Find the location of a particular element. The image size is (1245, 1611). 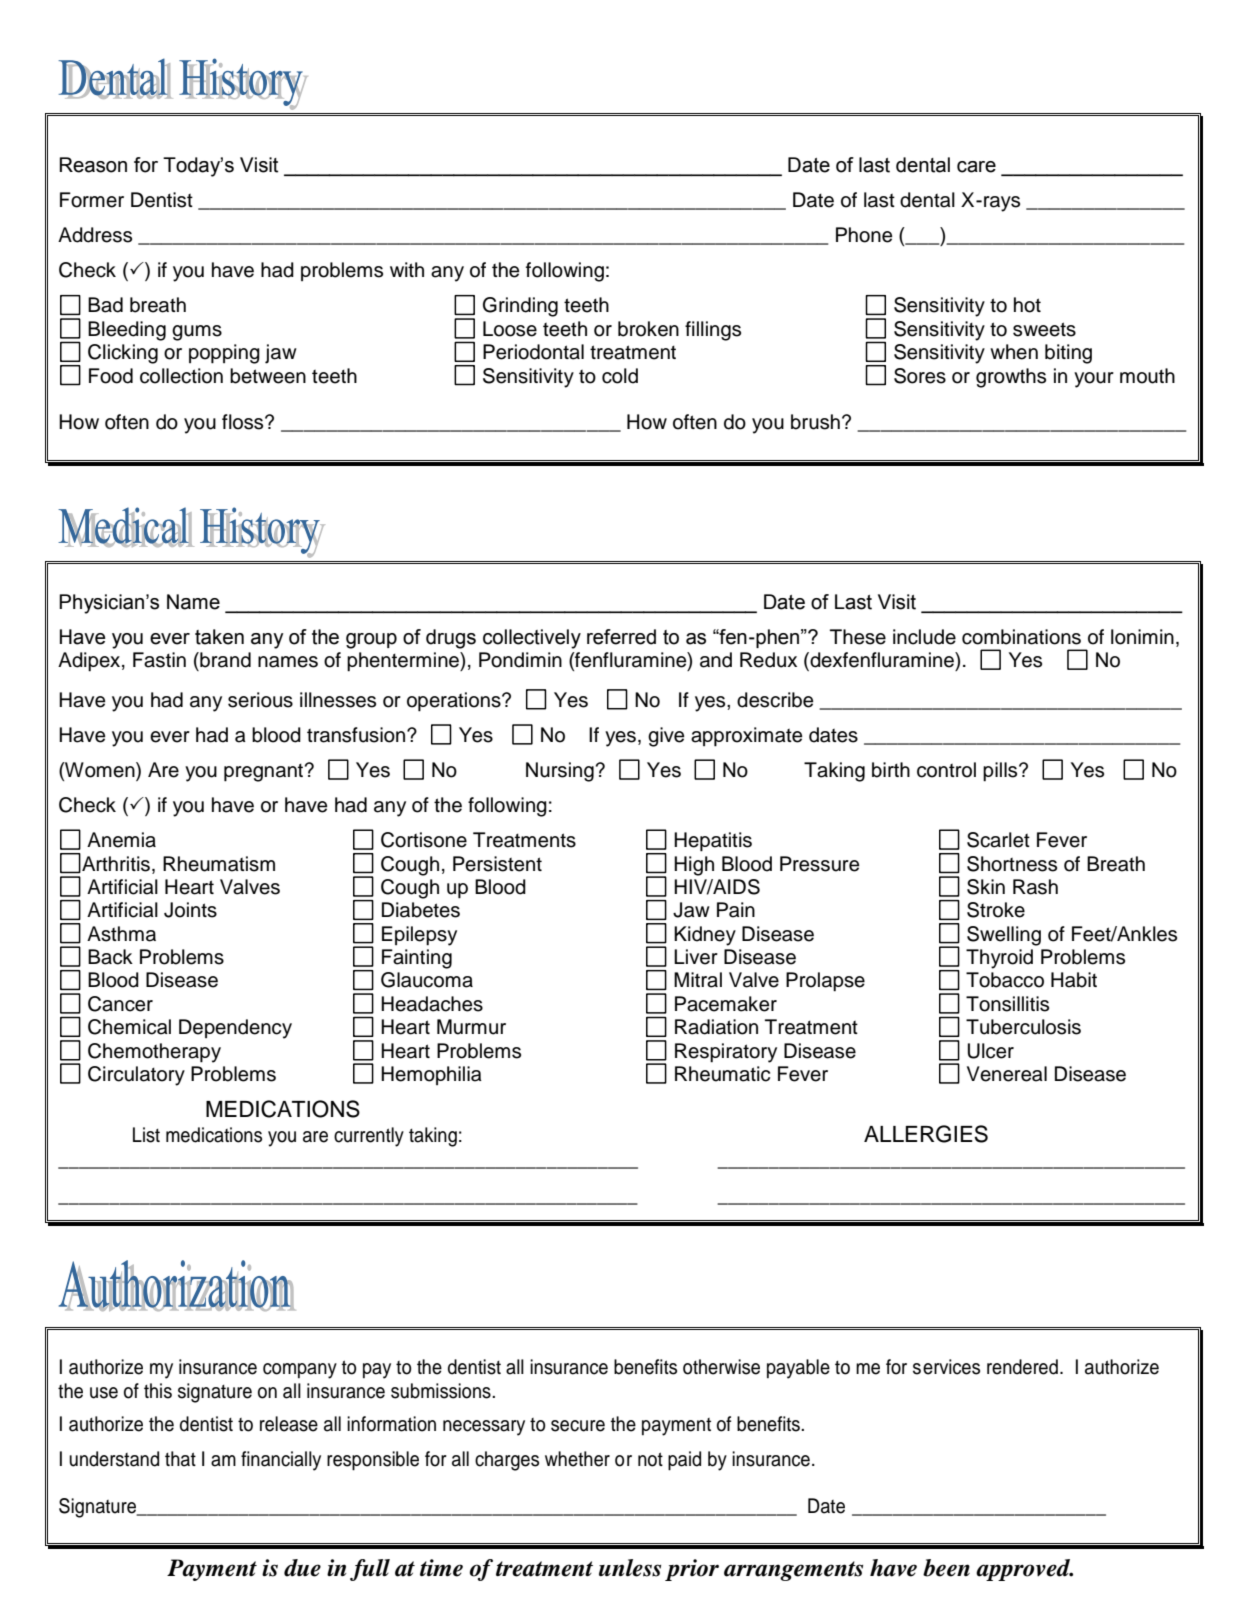

Grinding is located at coordinates (520, 307).
